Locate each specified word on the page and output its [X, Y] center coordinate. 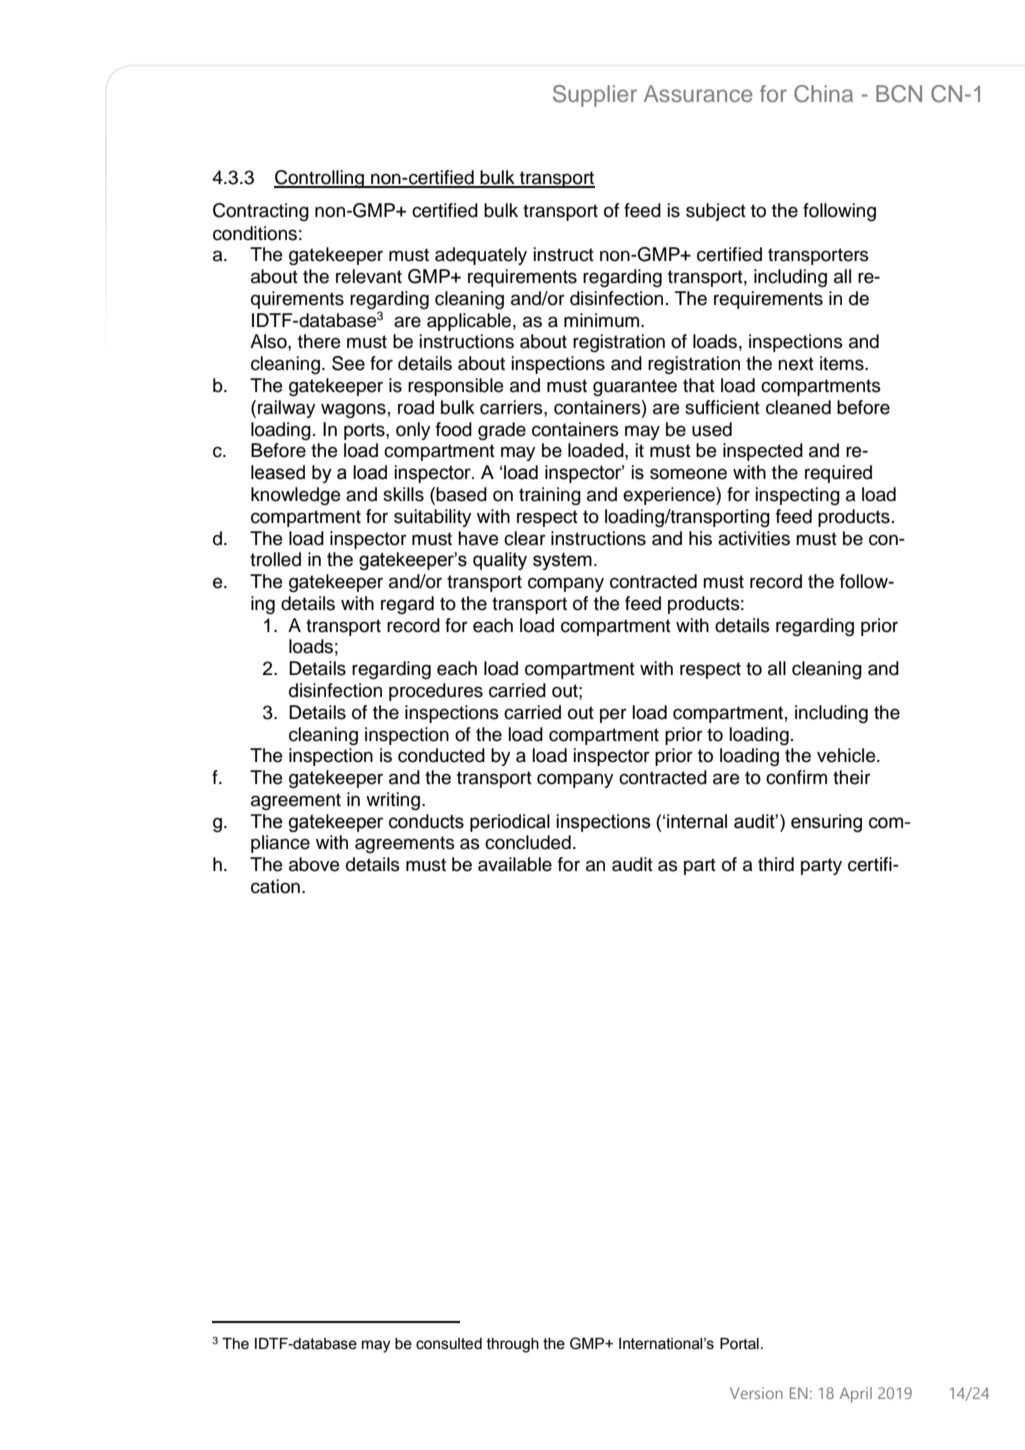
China [823, 94]
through [513, 1345]
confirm [796, 777]
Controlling [320, 179]
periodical [510, 823]
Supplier [595, 96]
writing [393, 801]
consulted [449, 1344]
